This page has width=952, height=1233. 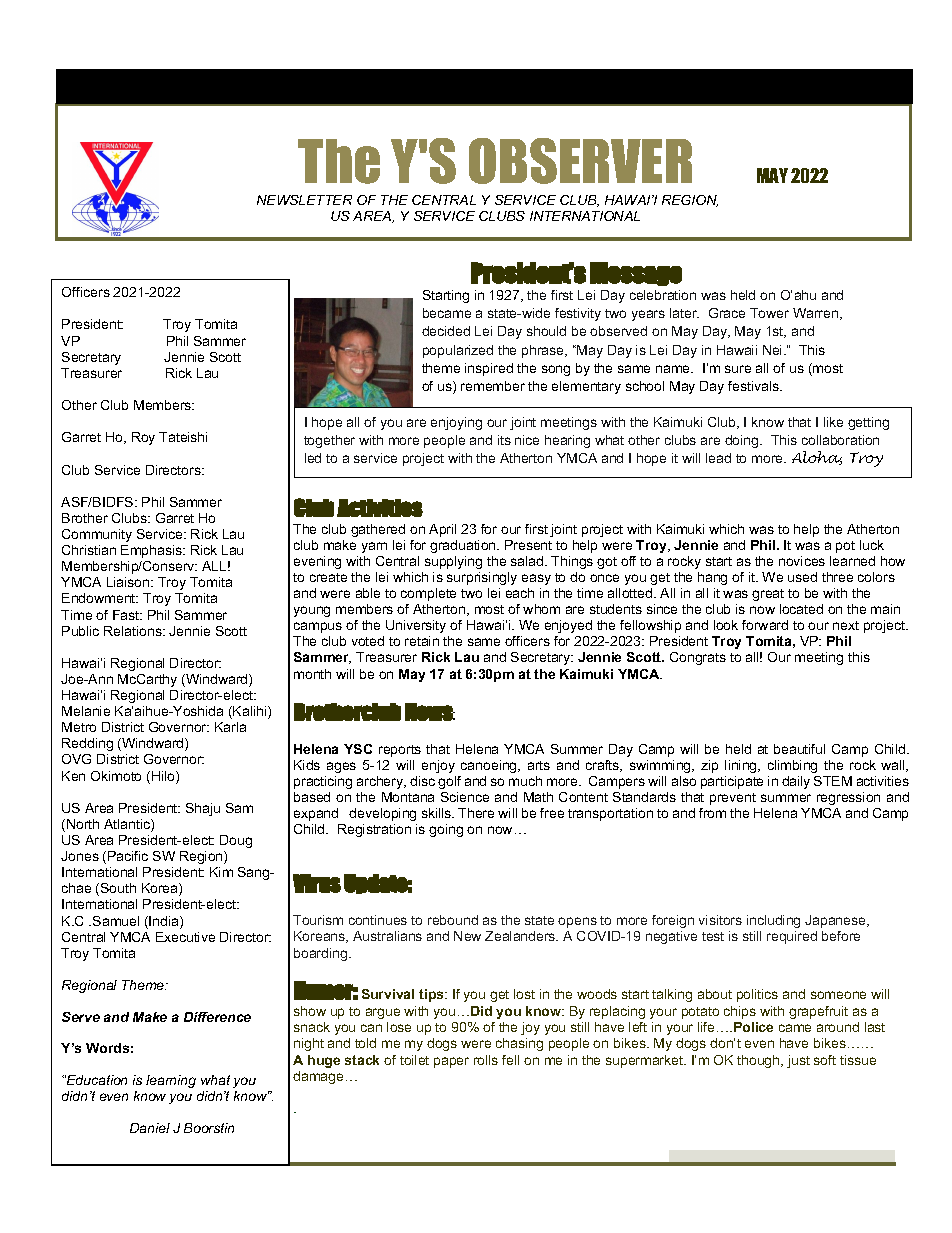 What do you see at coordinates (799, 749) in the page?
I see `beautiful` at bounding box center [799, 749].
